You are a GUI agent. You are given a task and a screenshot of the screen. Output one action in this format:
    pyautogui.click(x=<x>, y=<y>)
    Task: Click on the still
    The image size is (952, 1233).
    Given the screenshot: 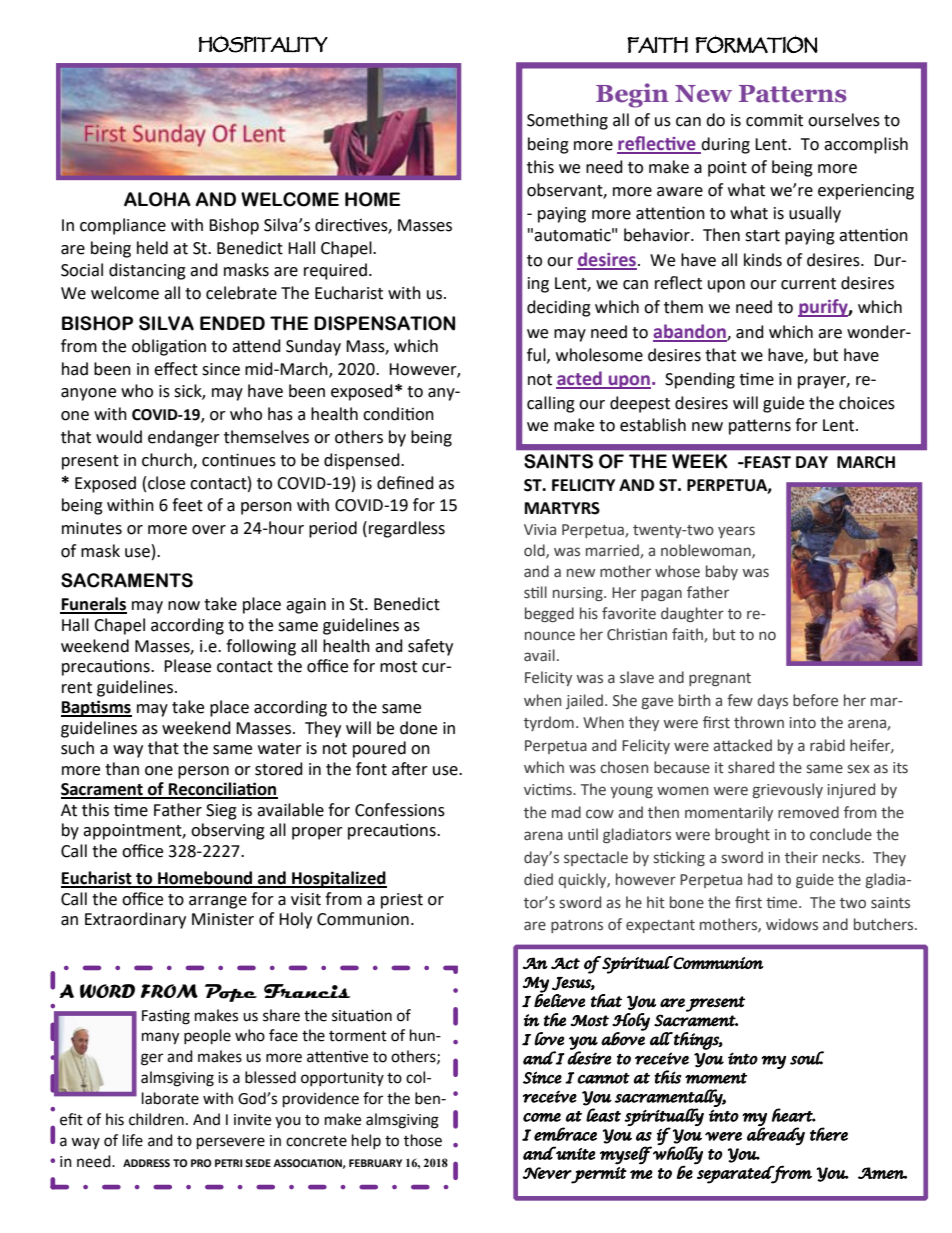 What is the action you would take?
    pyautogui.click(x=535, y=592)
